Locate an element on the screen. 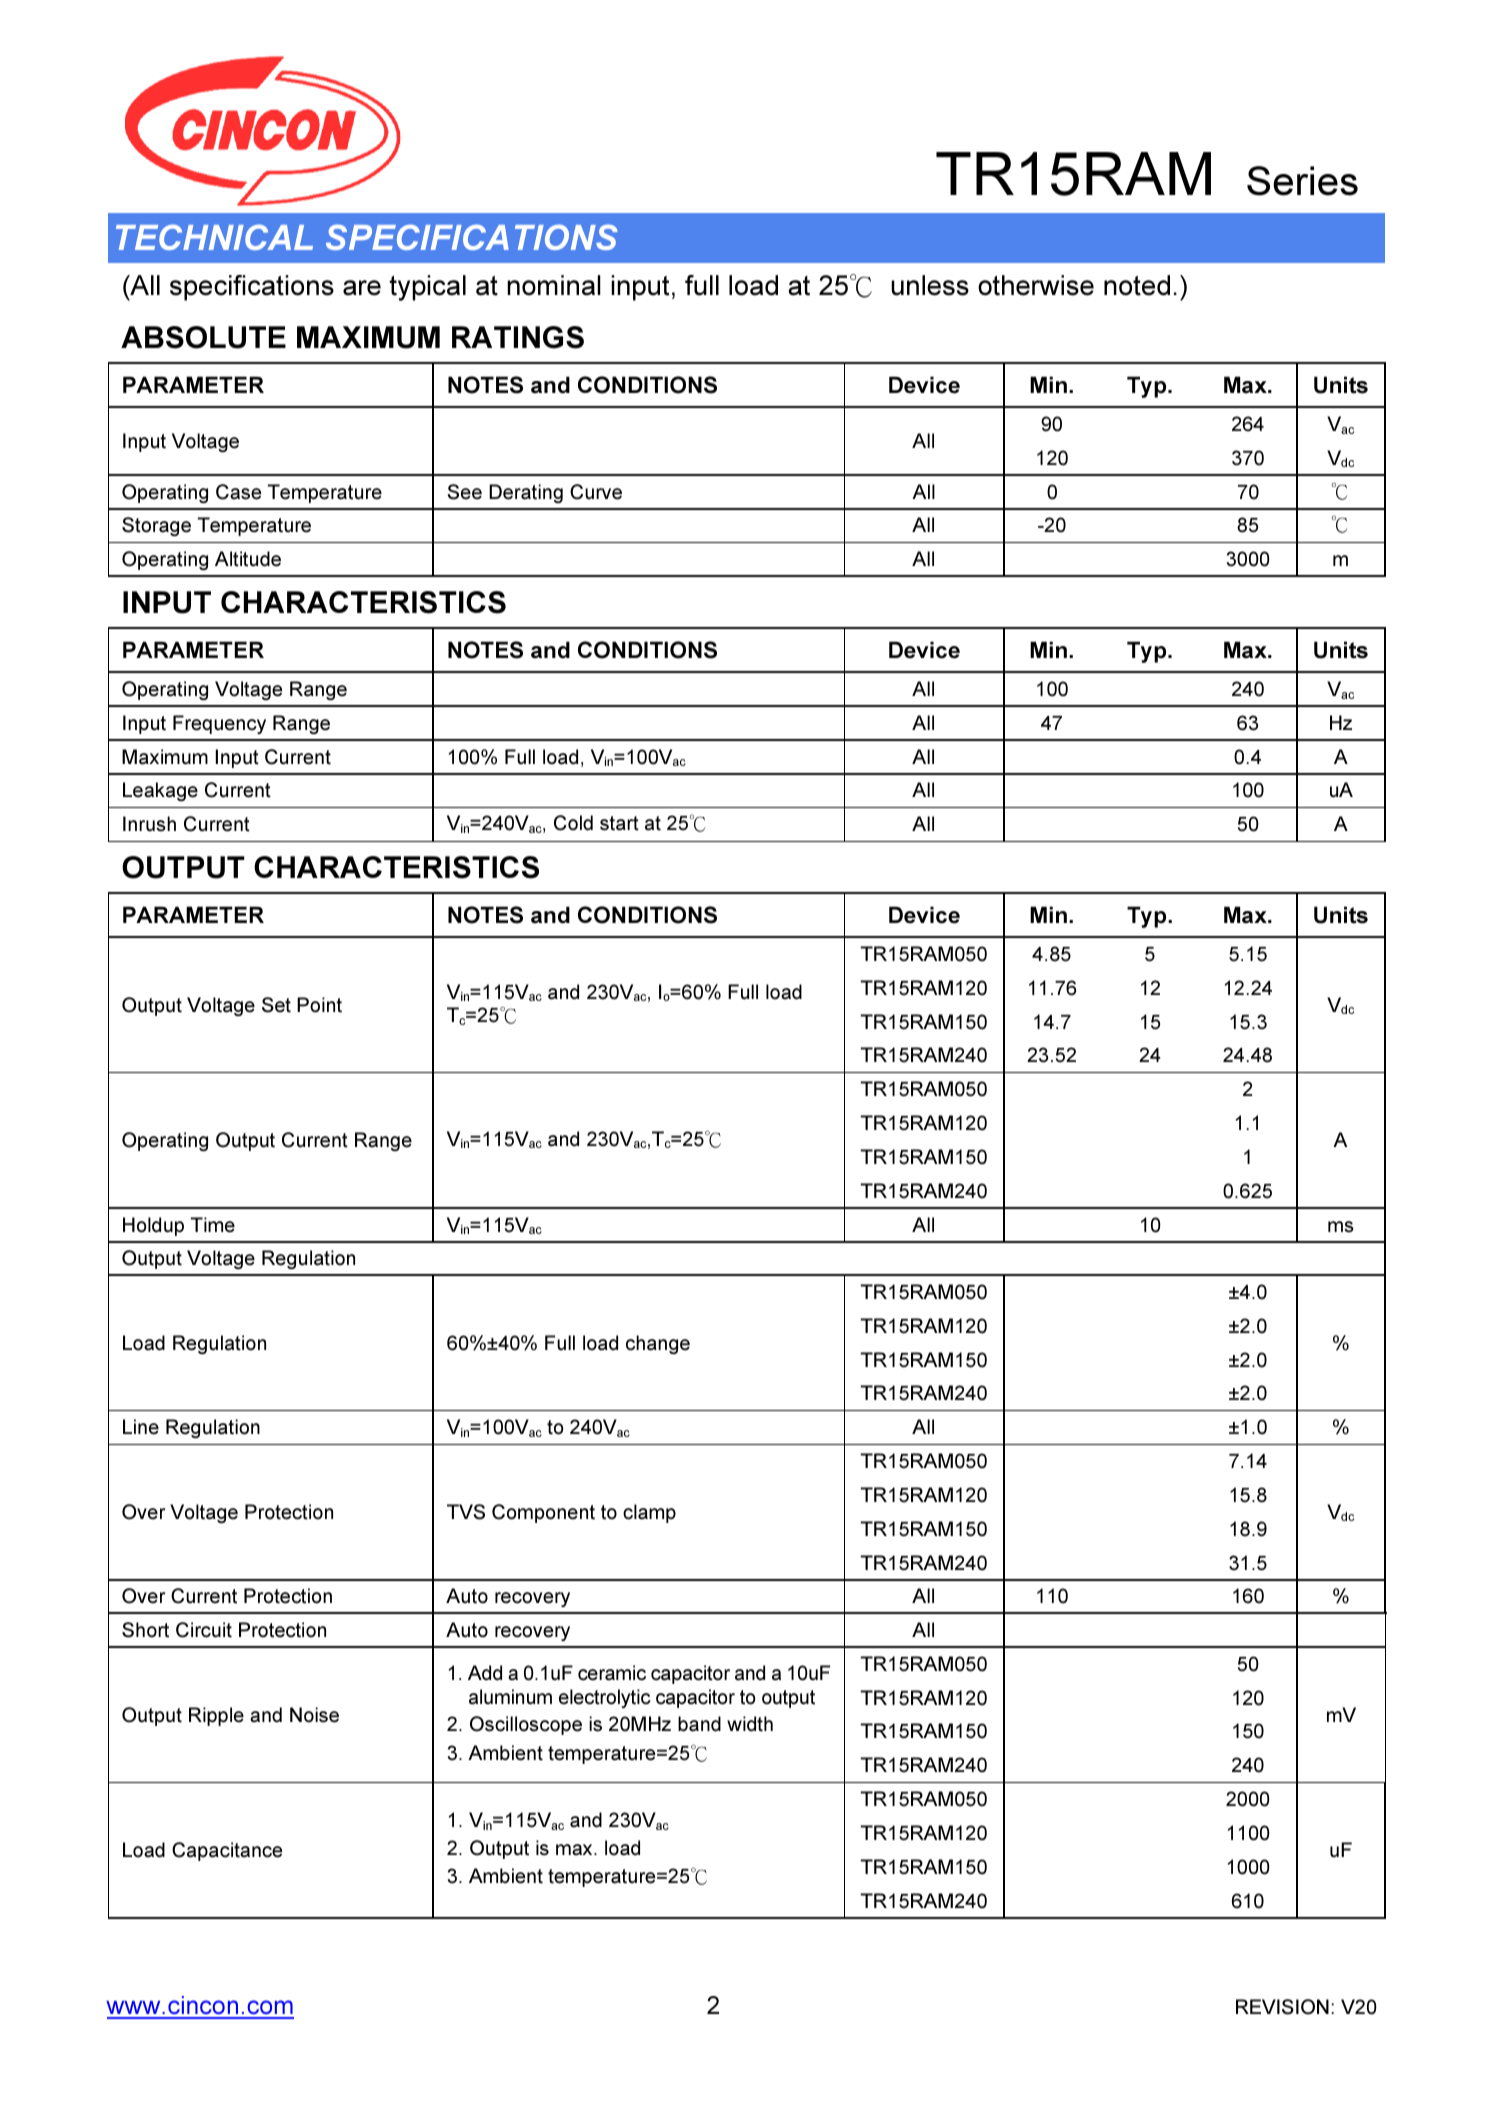 Image resolution: width=1489 pixels, height=2108 pixels. nominal is located at coordinates (554, 285).
